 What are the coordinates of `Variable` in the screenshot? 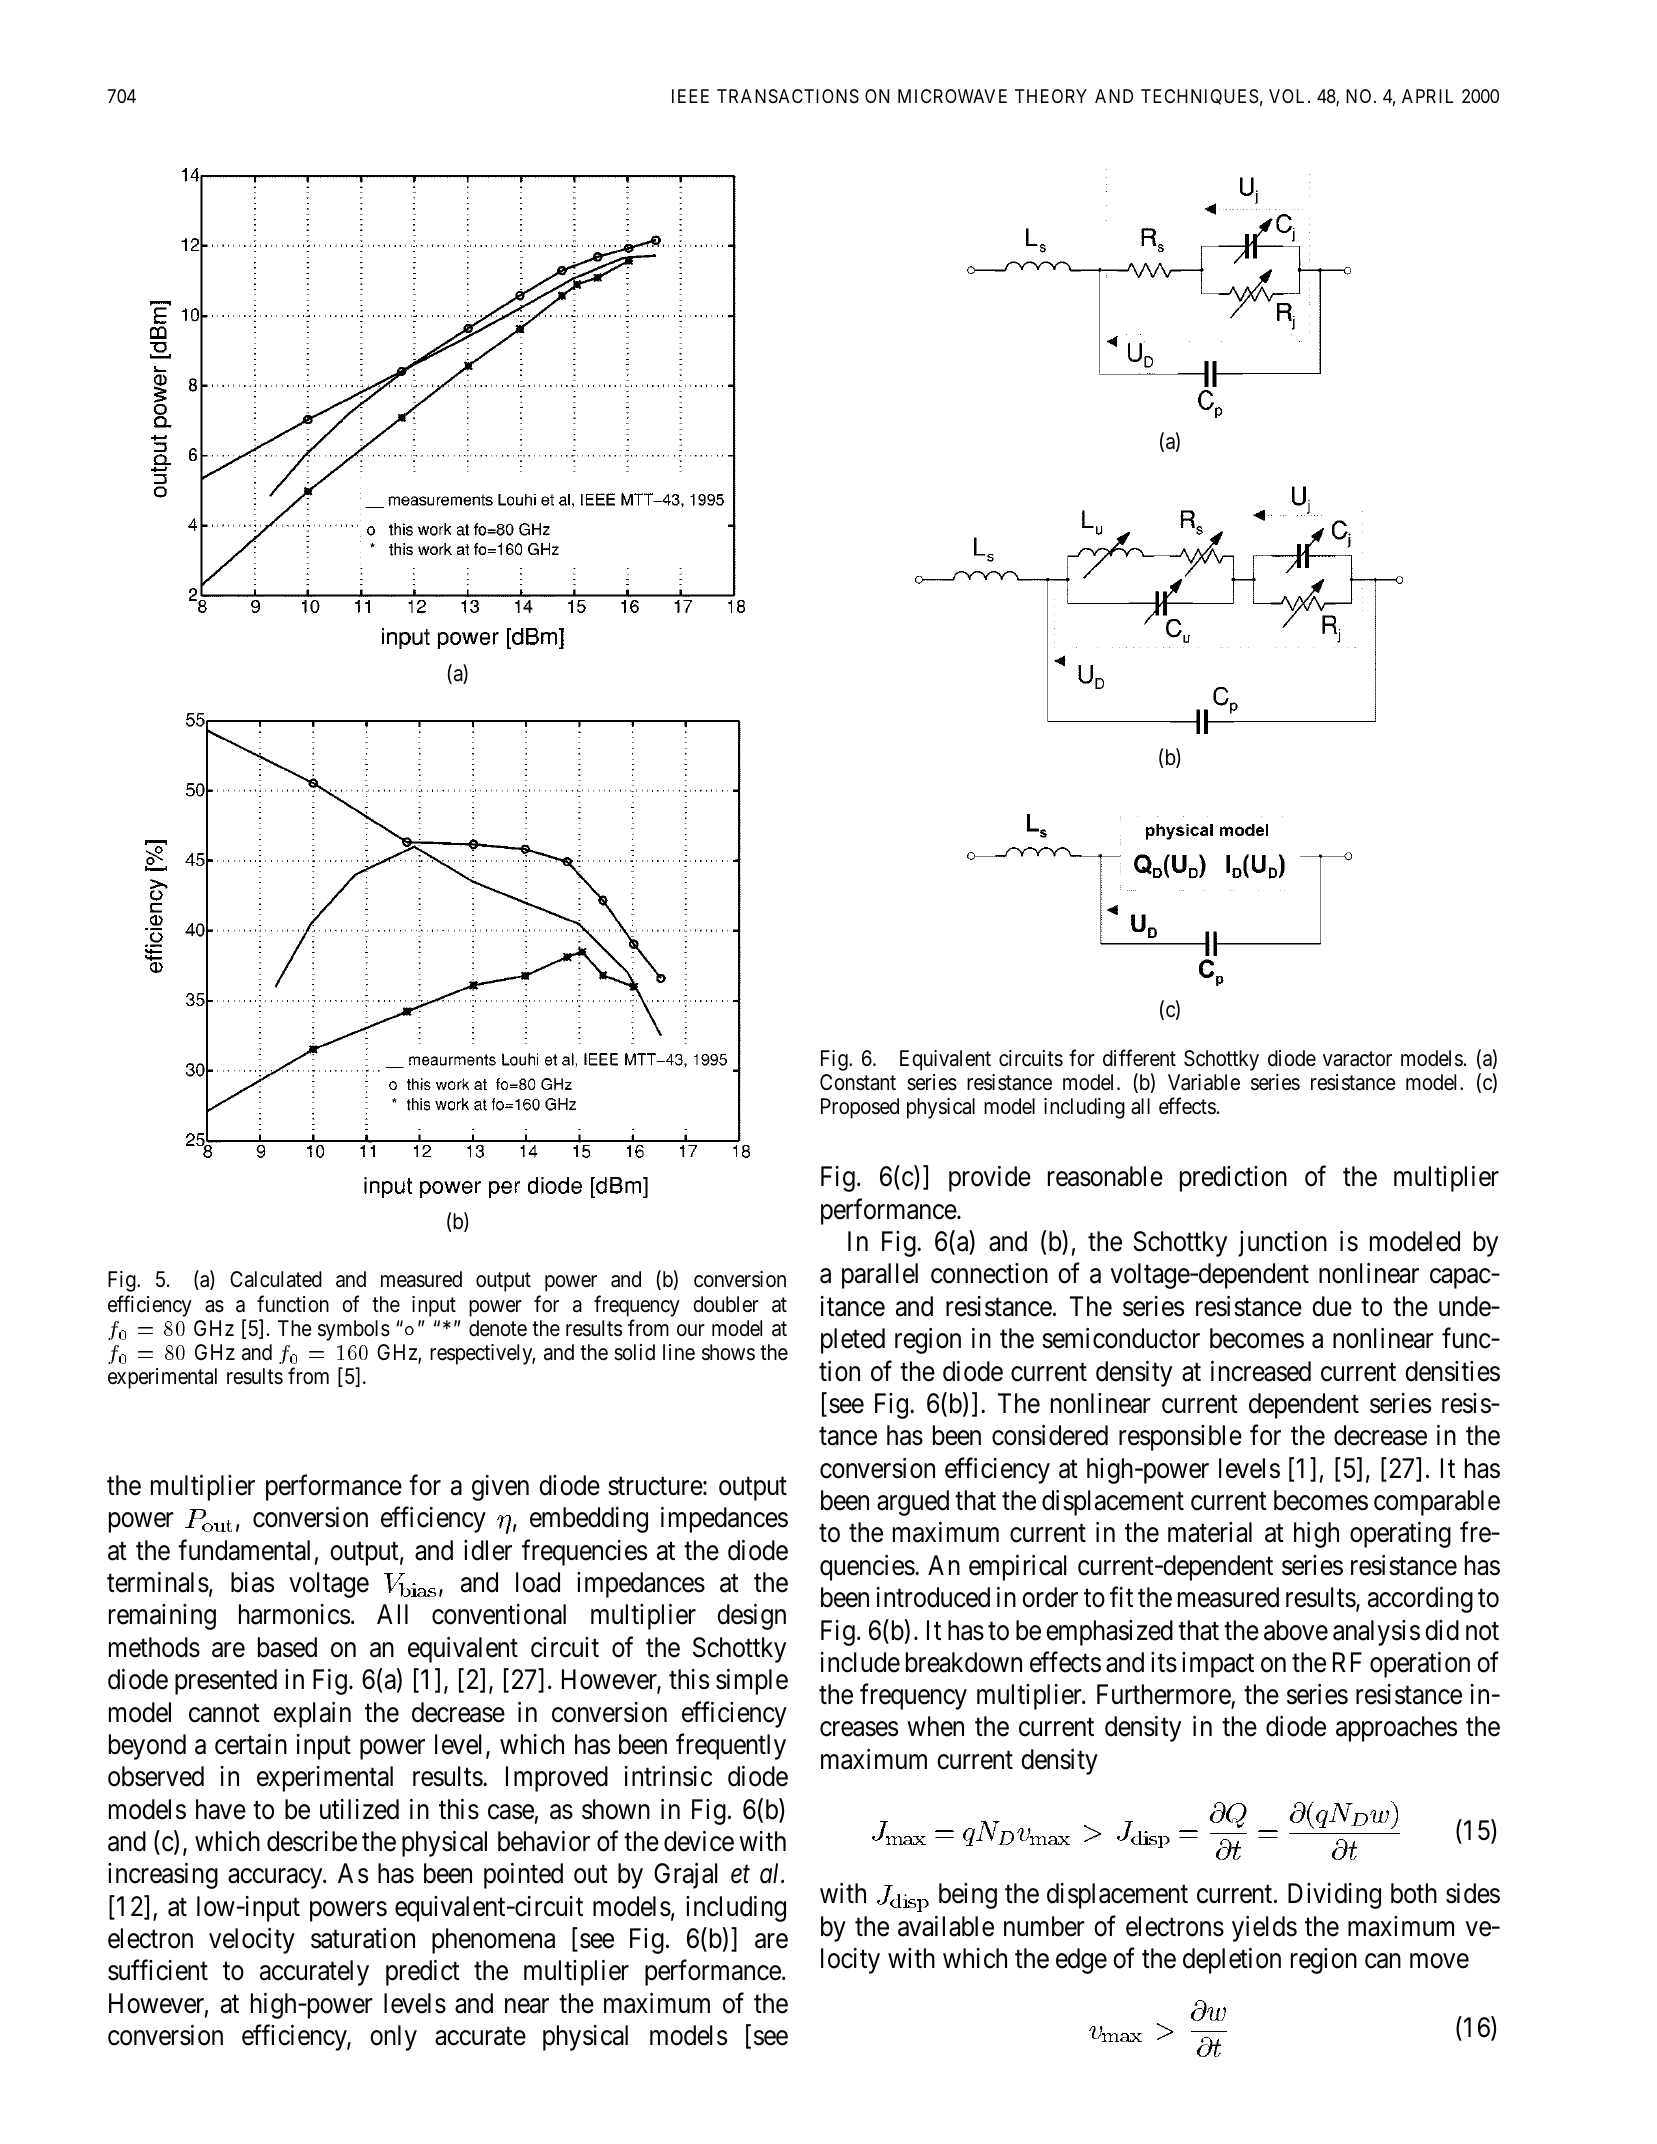 It's located at (1204, 1082).
